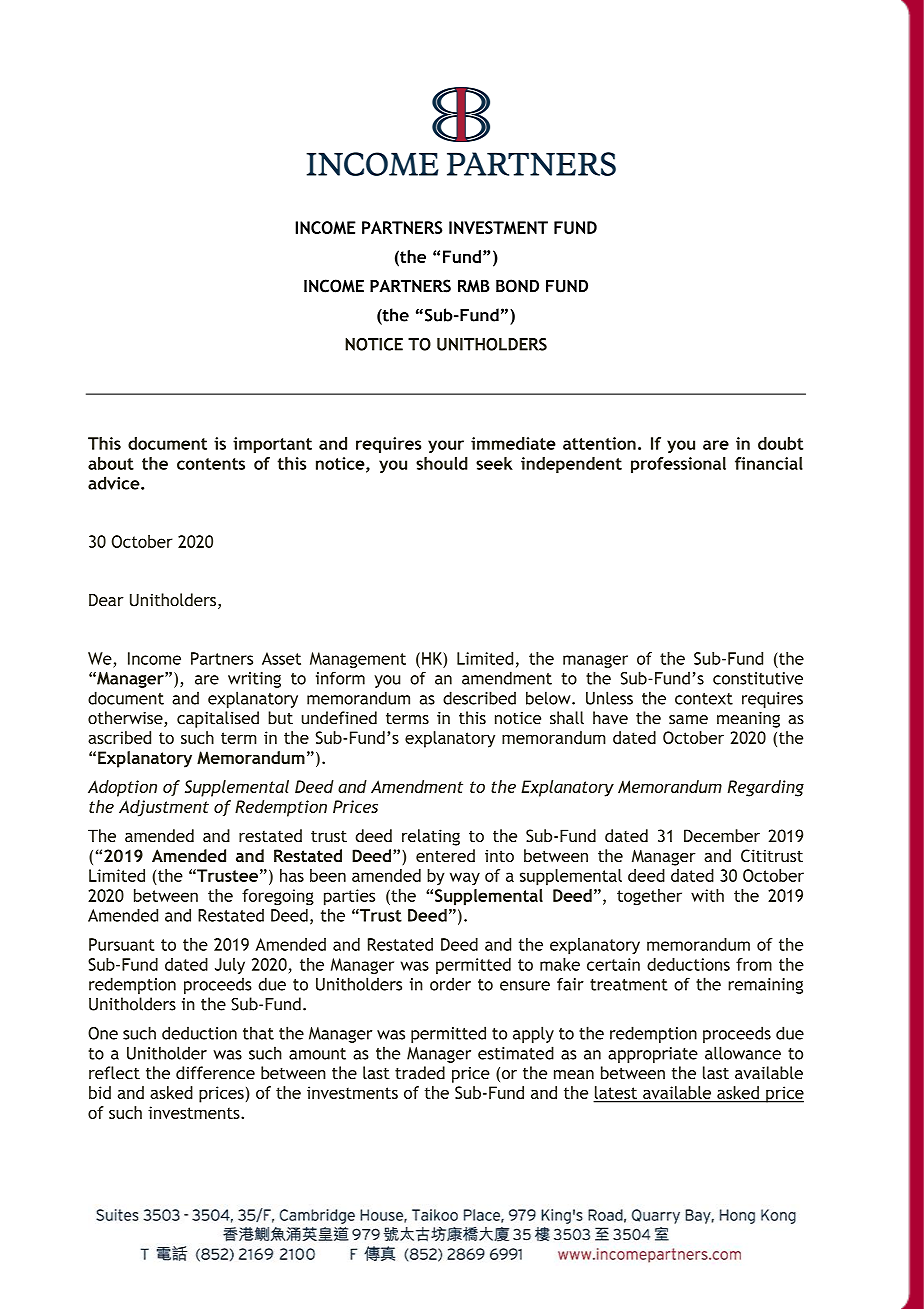 The height and width of the screenshot is (1309, 924). Describe the element at coordinates (420, 1073) in the screenshot. I see `traded` at that location.
